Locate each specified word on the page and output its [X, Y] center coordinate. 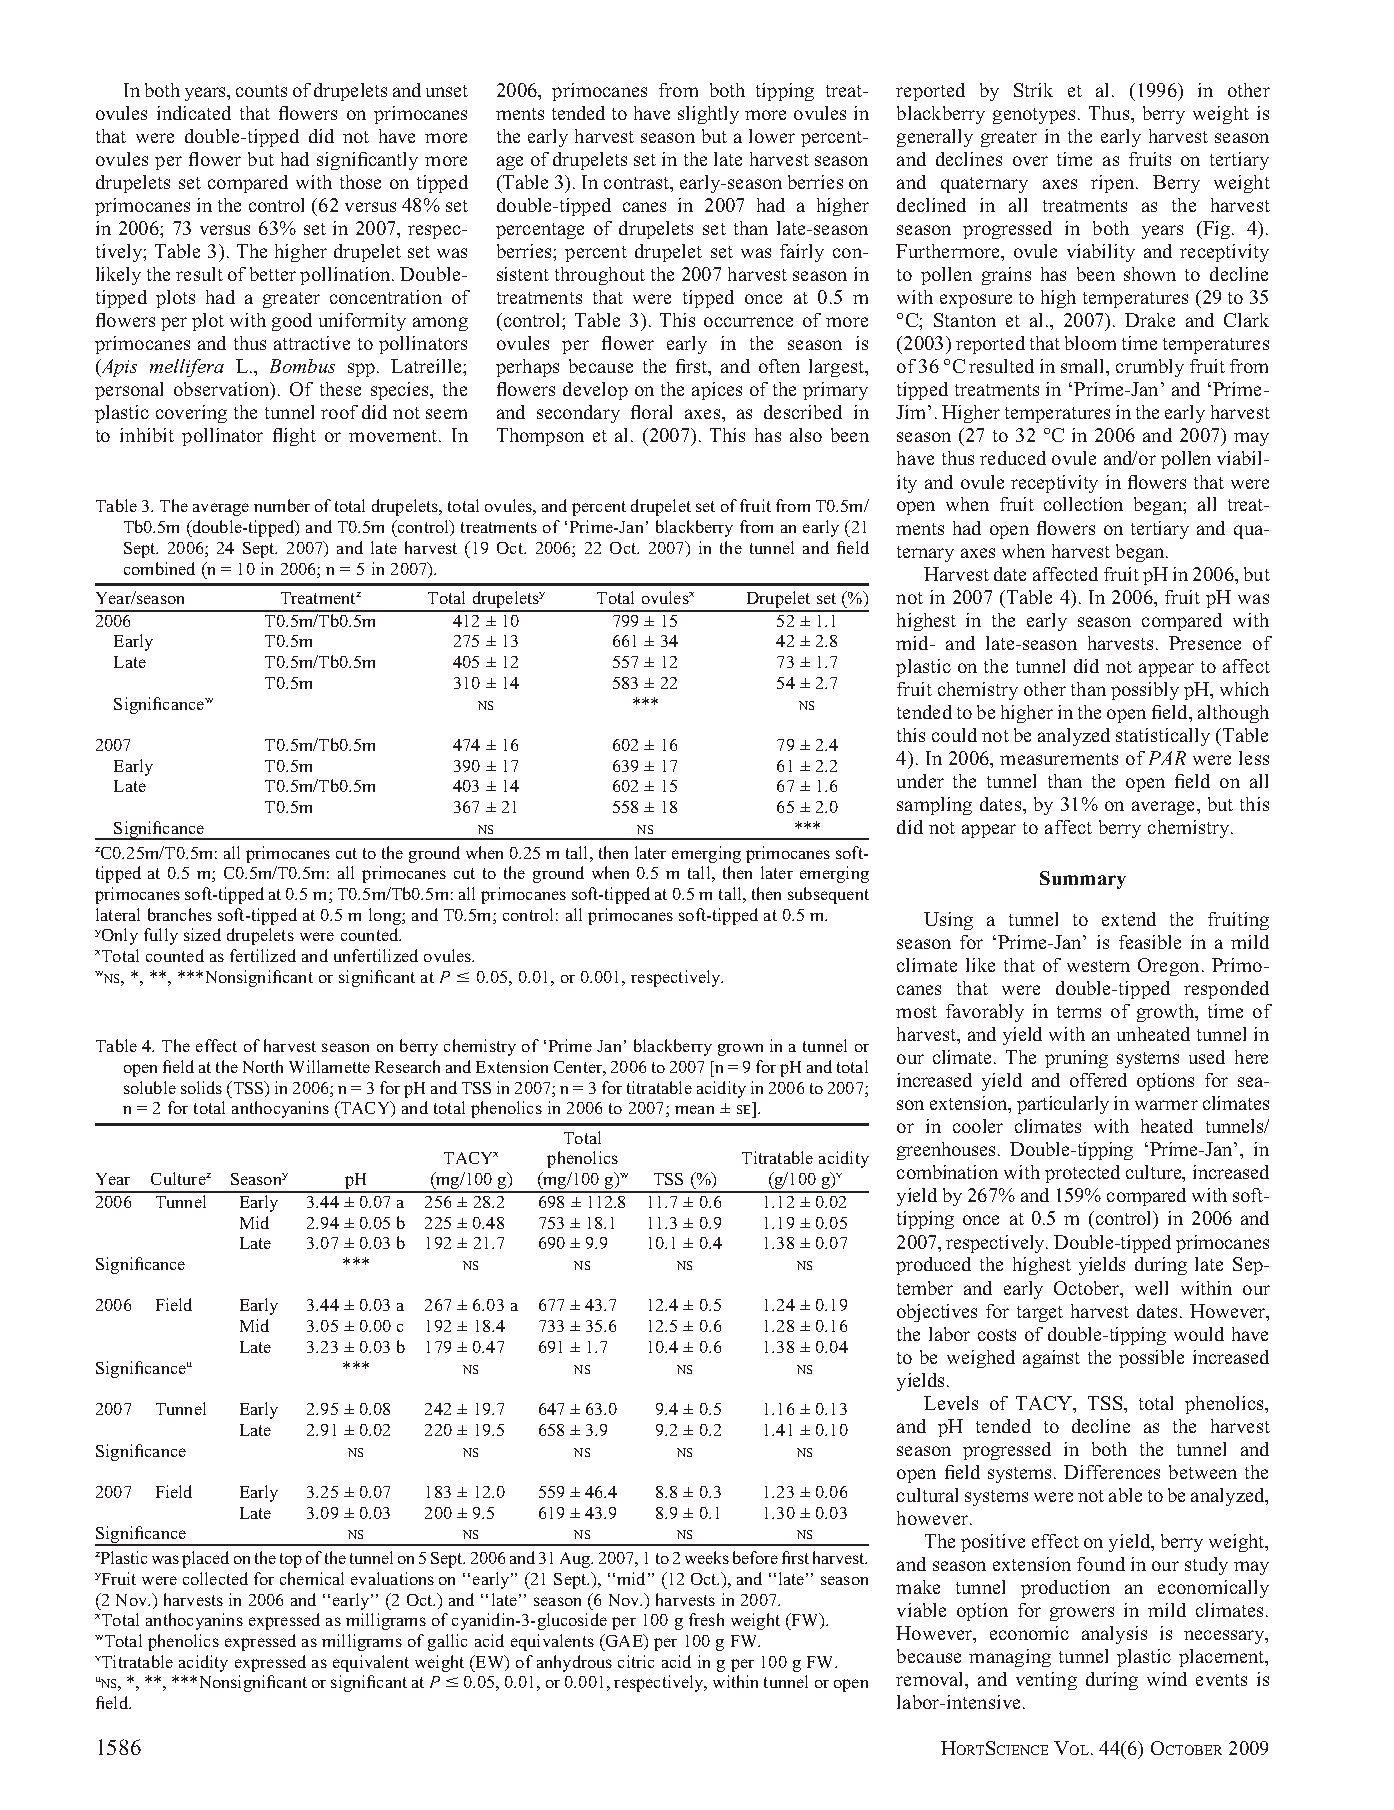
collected [215, 1578]
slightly [708, 115]
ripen [1114, 184]
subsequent [828, 895]
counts [261, 91]
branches [180, 914]
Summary [1083, 880]
